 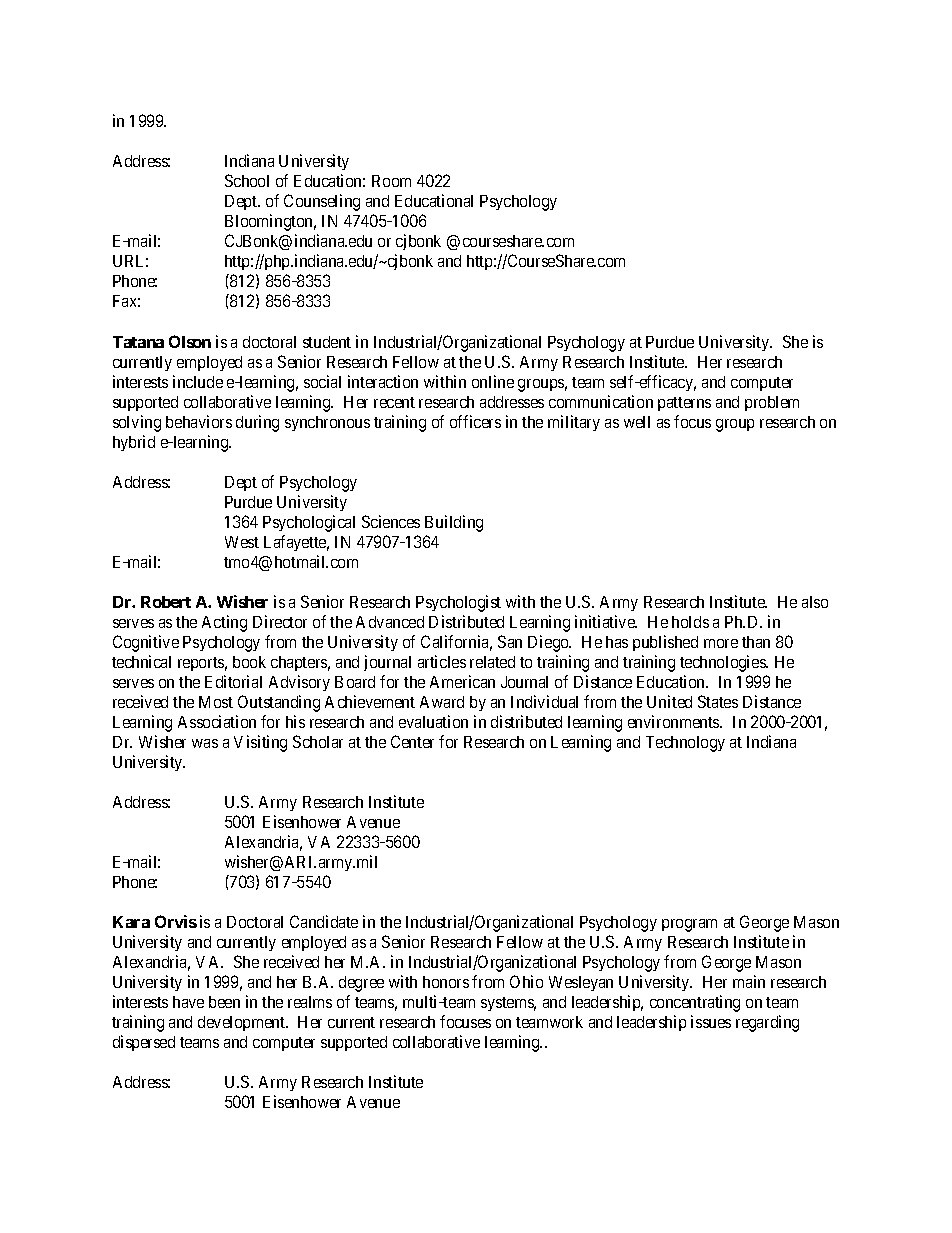 I want to click on Psychologist, so click(x=458, y=603).
